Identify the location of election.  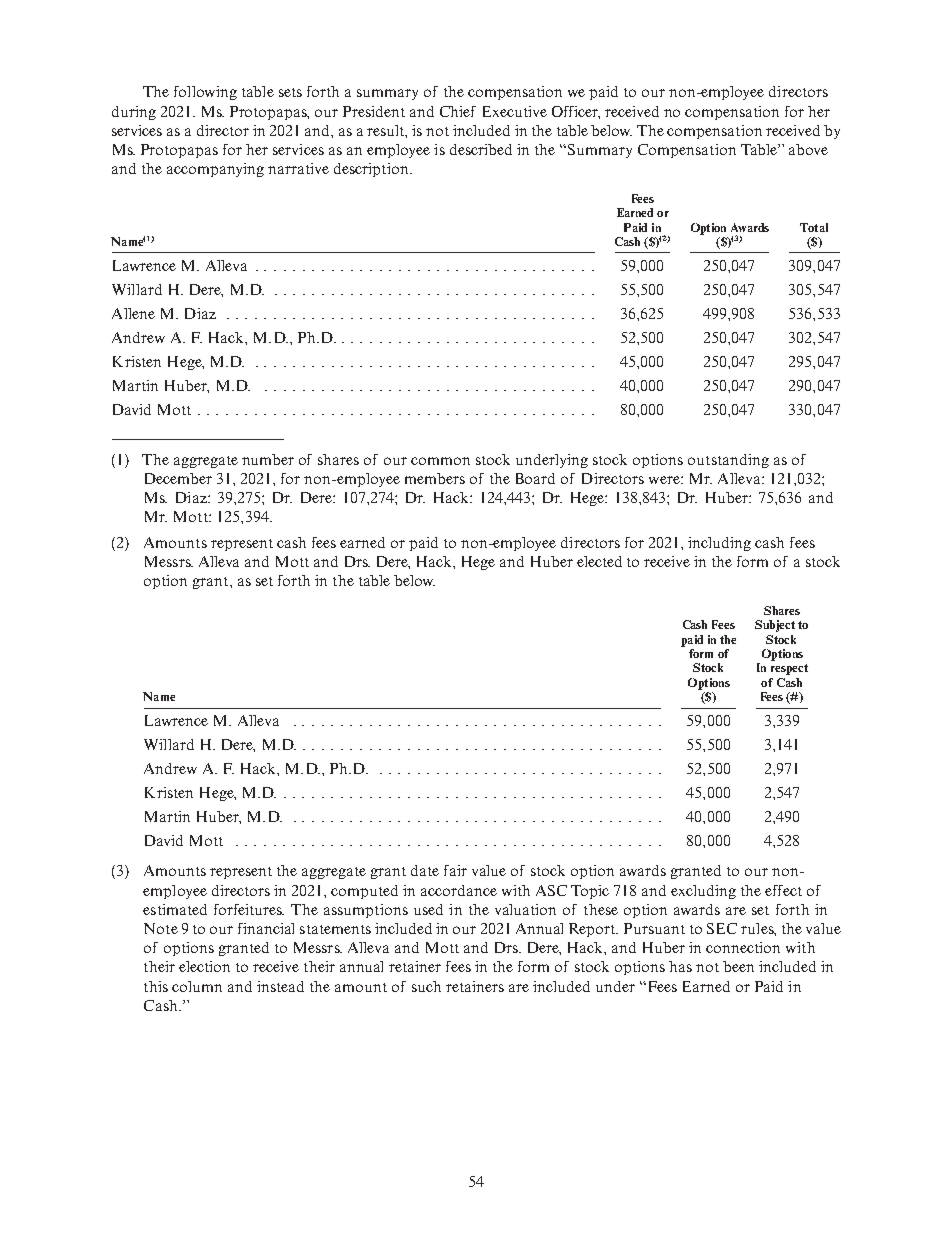
(204, 966).
